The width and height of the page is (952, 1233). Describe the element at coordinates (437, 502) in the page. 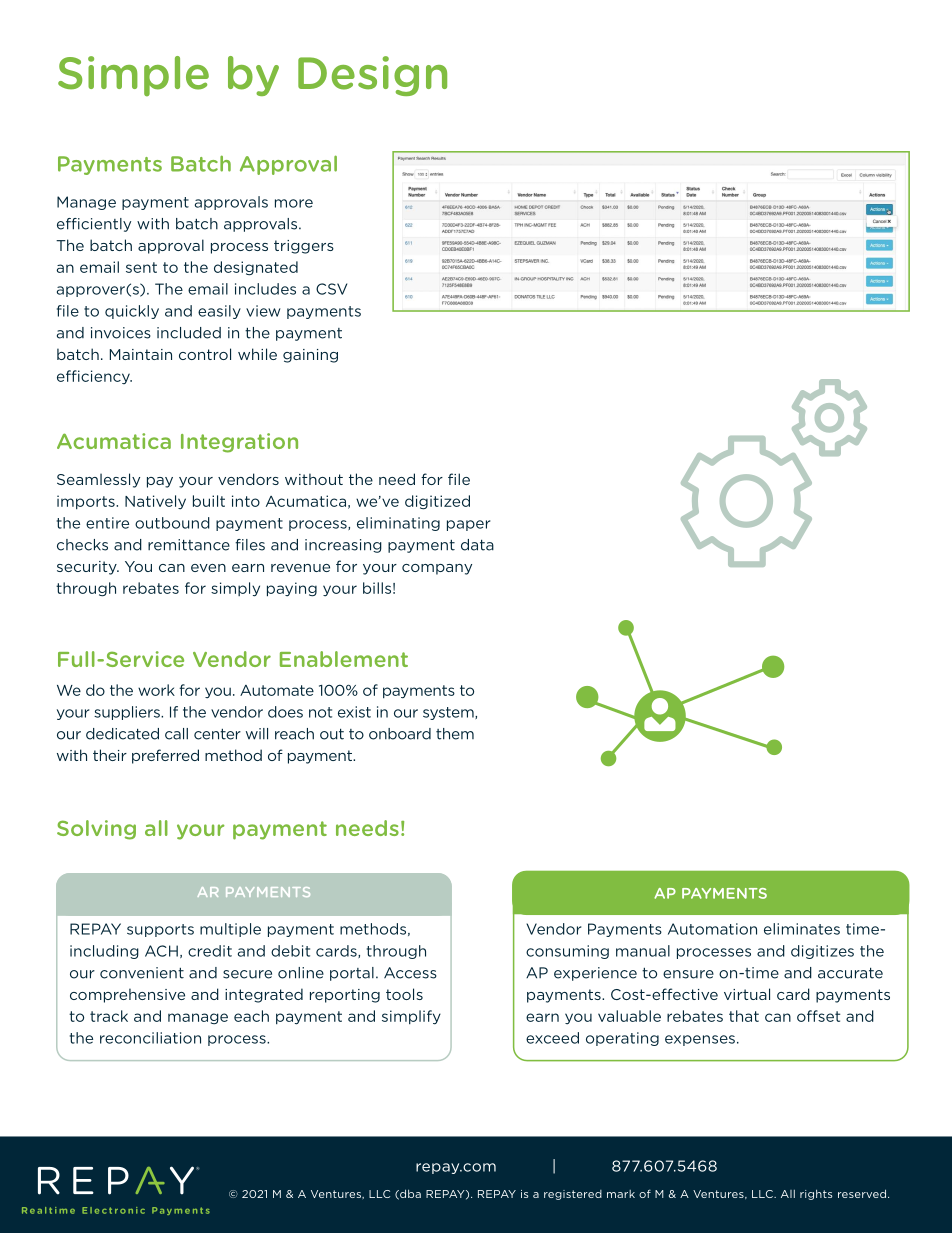

I see `digitized` at that location.
